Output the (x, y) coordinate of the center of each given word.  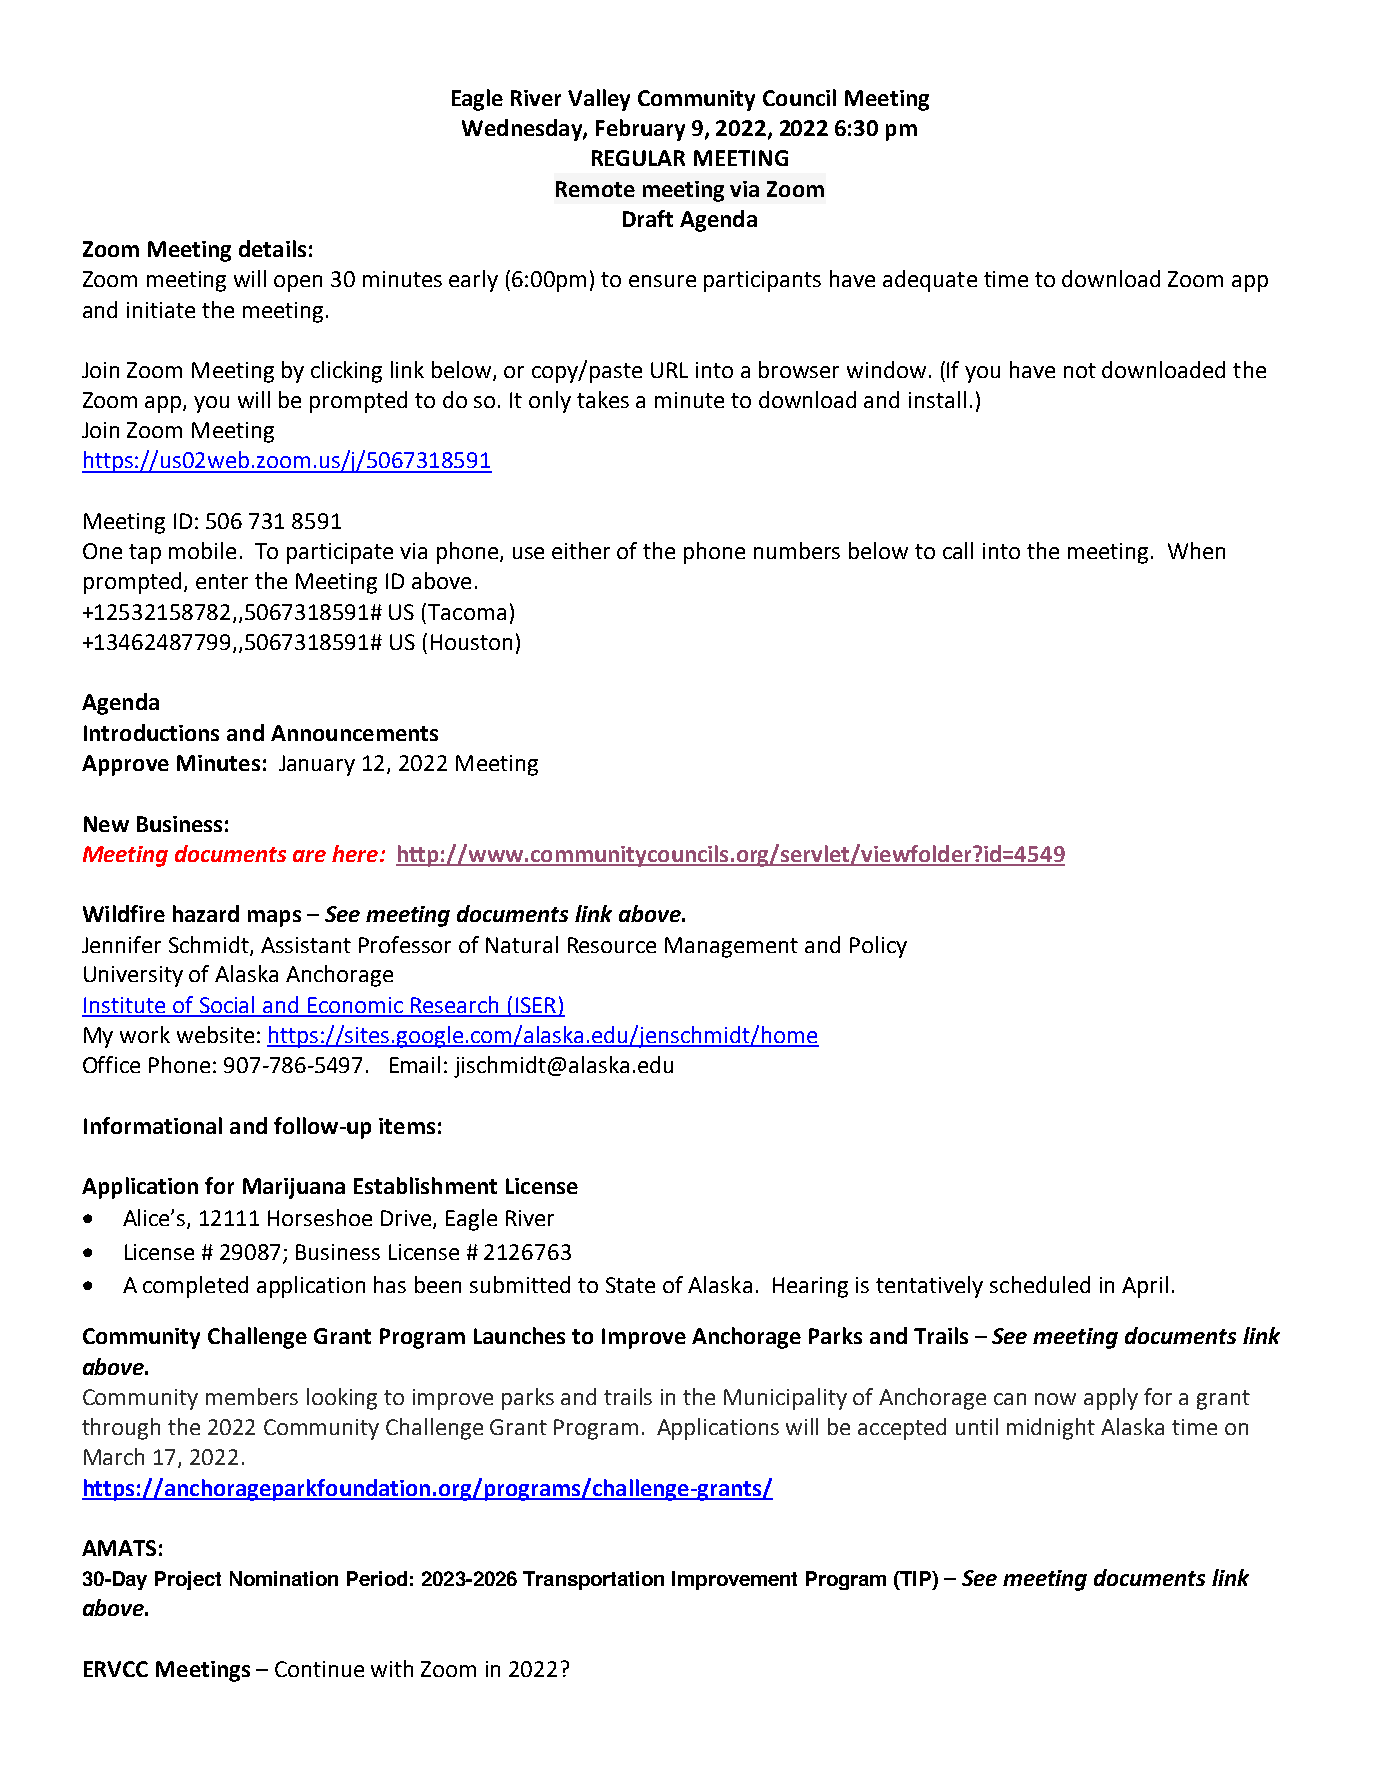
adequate (930, 281)
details (272, 248)
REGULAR (638, 158)
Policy (878, 947)
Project (188, 1580)
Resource (612, 945)
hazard (206, 913)
